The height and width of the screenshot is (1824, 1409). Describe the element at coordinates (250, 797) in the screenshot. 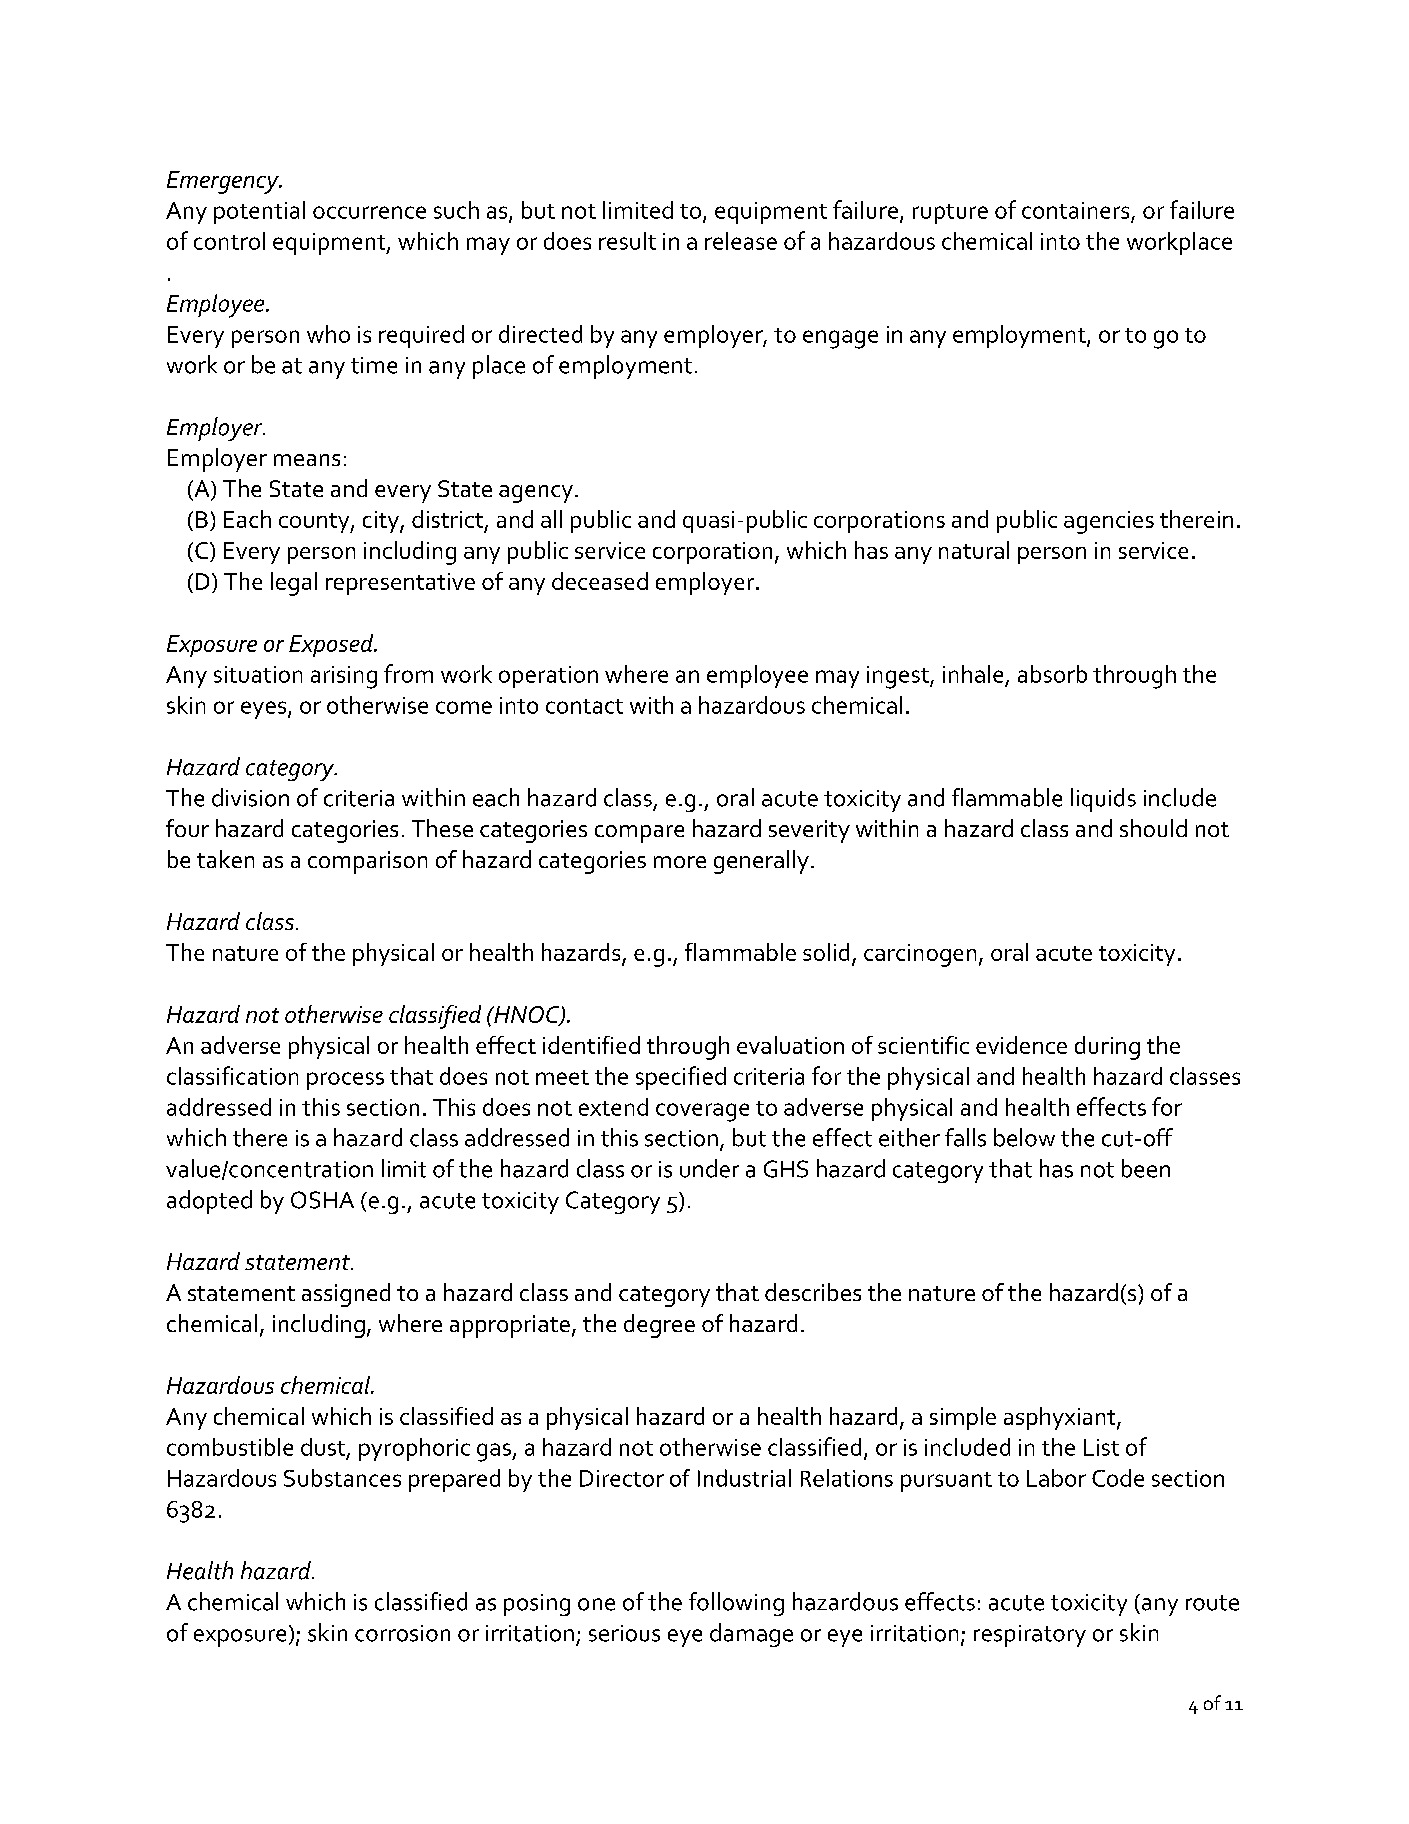

I see `division` at that location.
